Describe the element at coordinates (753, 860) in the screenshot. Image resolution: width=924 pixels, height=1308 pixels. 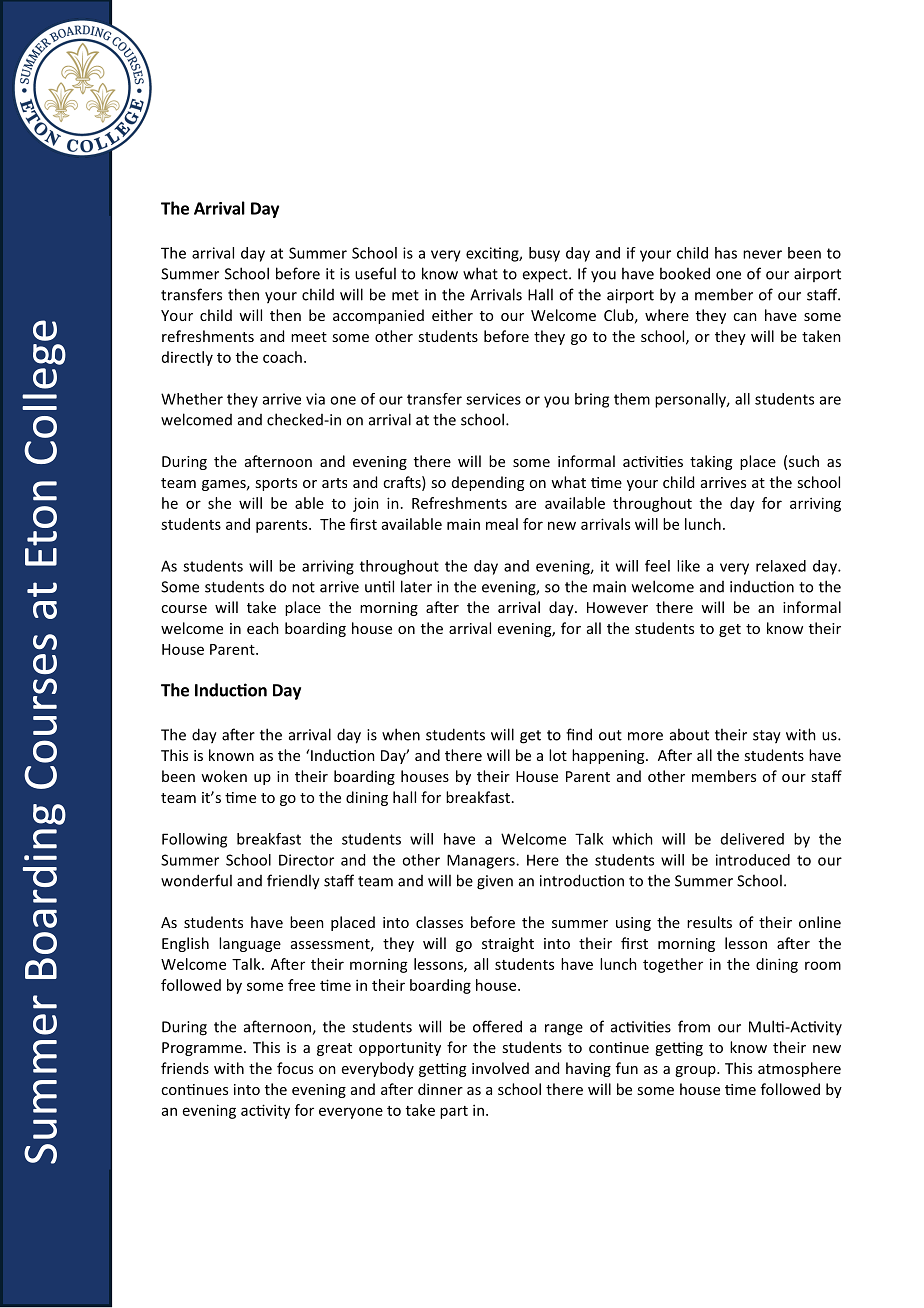
I see `introduced` at that location.
